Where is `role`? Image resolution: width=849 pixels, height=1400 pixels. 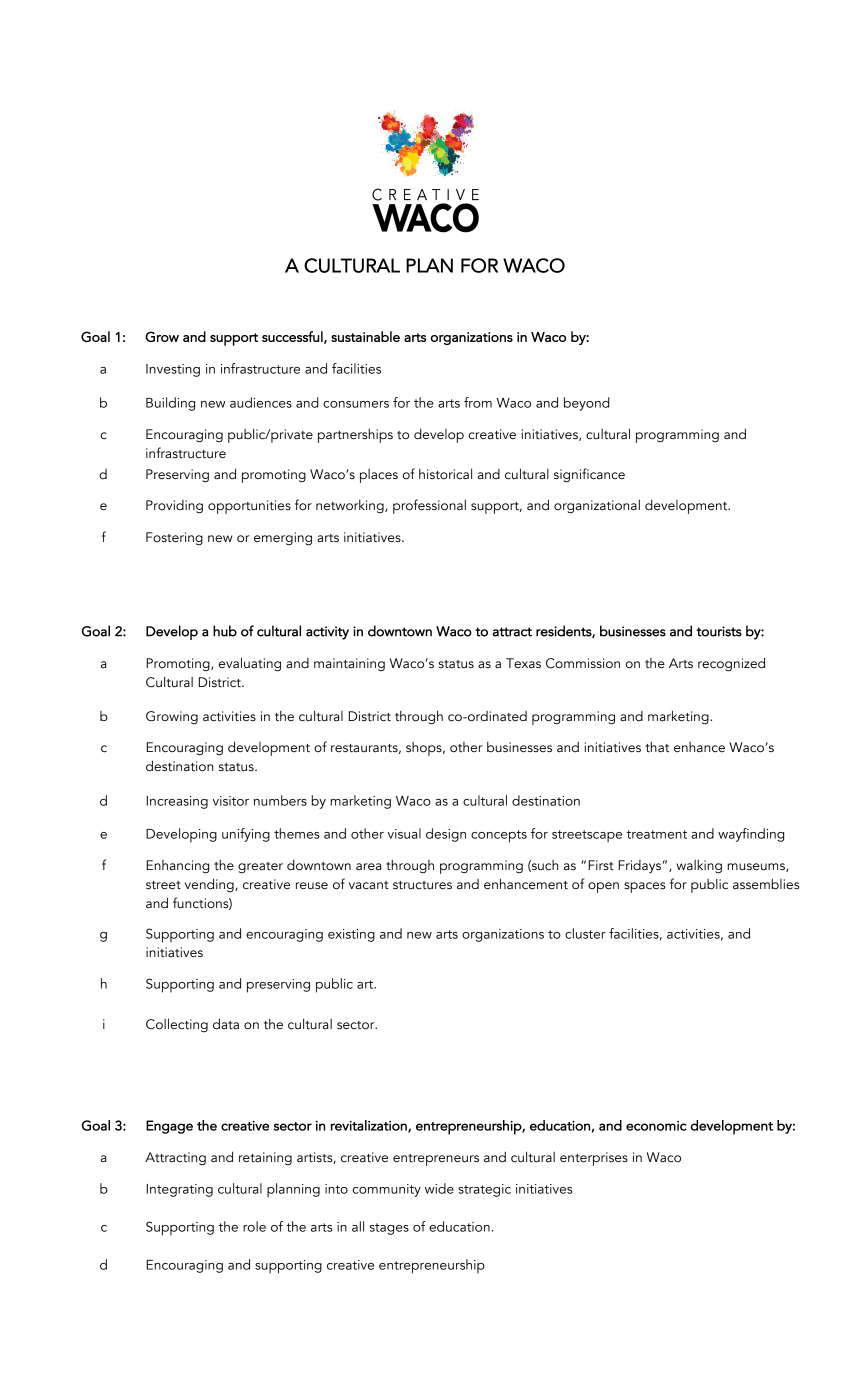
role is located at coordinates (254, 1226).
